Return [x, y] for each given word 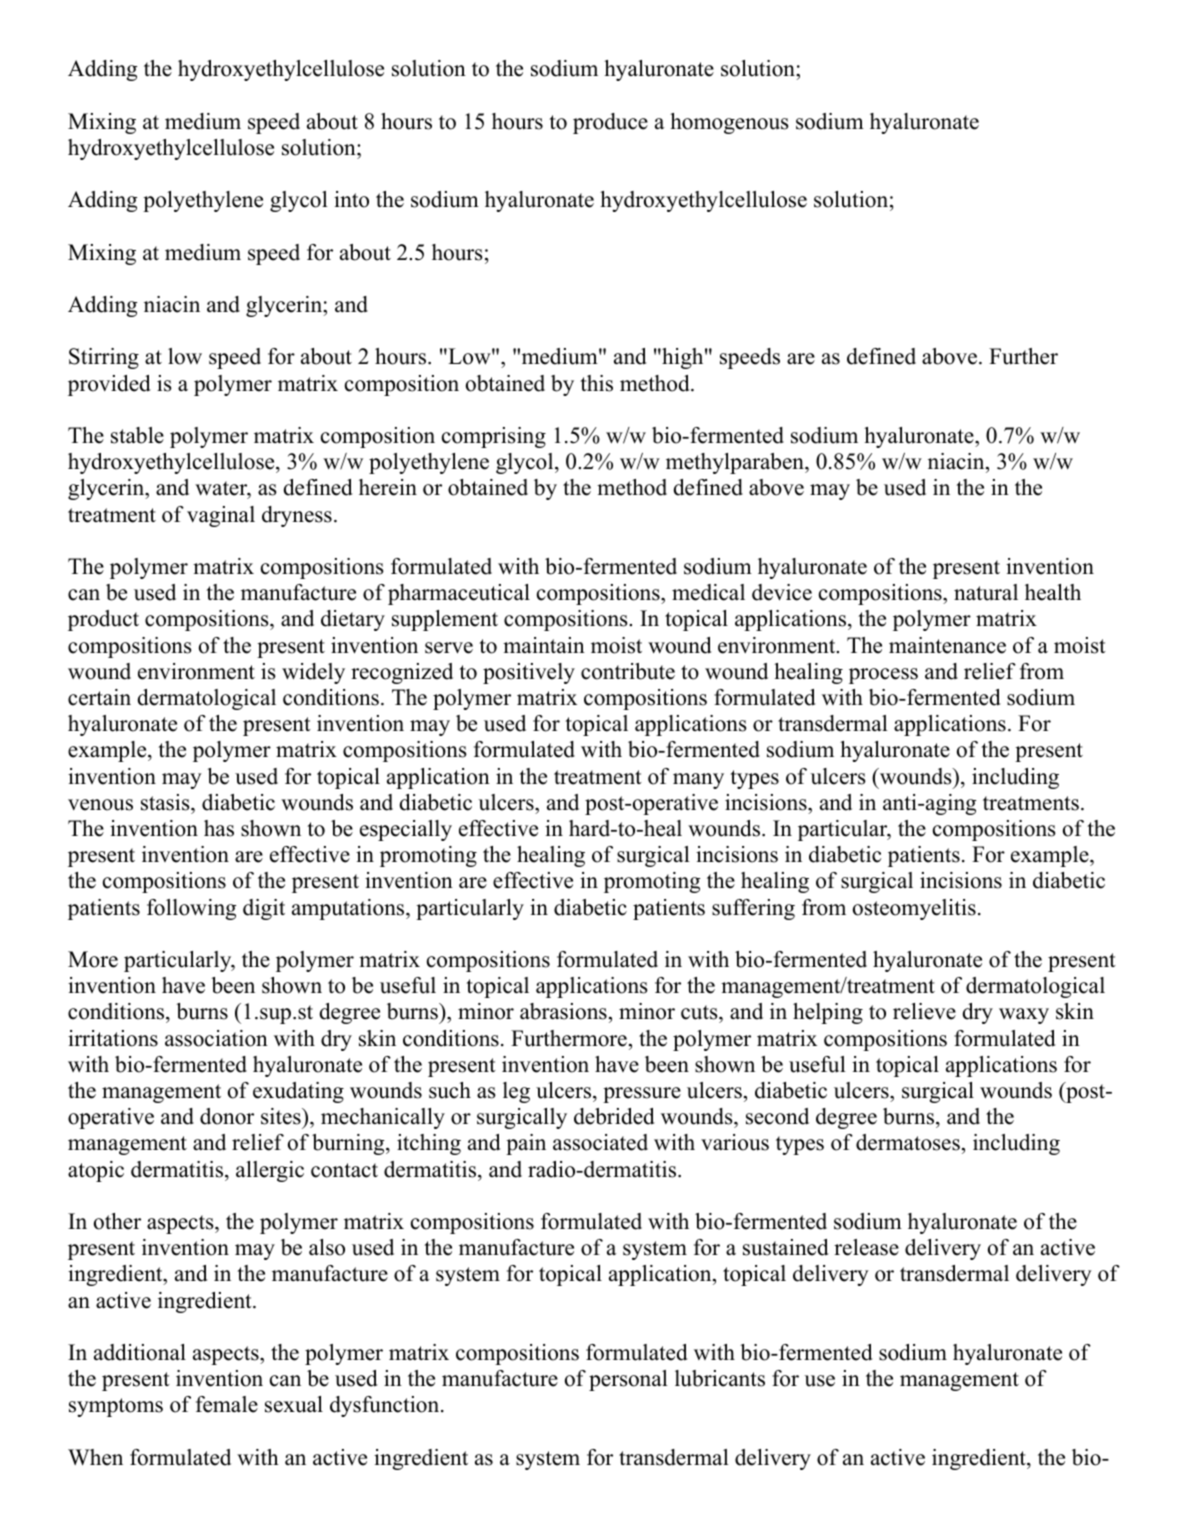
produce [610, 123]
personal [628, 1380]
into [351, 199]
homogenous [729, 123]
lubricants [720, 1378]
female [227, 1404]
